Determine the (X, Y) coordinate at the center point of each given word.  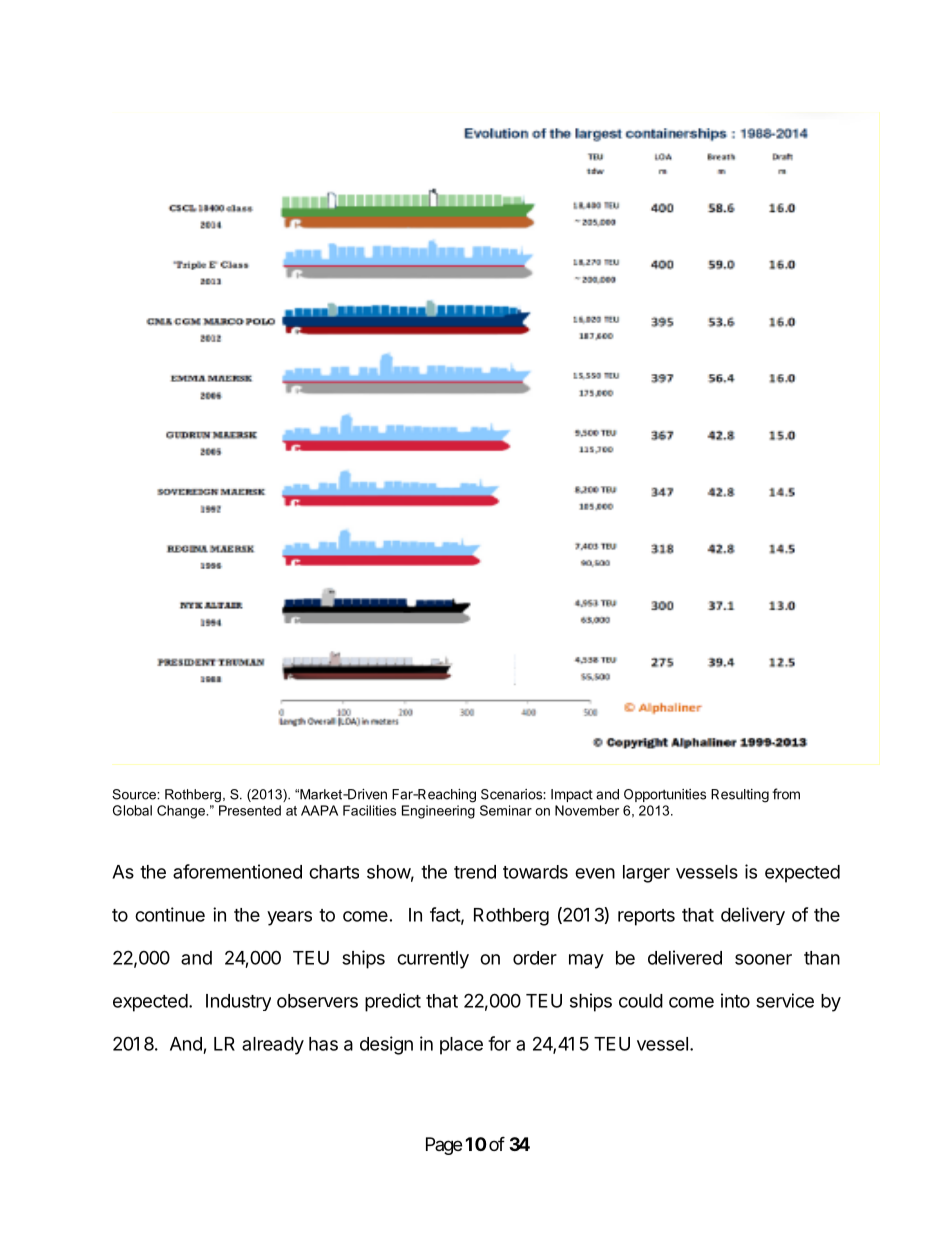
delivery (753, 916)
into (735, 1000)
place (461, 1046)
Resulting (740, 796)
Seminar (506, 810)
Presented (250, 810)
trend (475, 872)
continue (170, 914)
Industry (238, 1002)
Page (444, 1146)
